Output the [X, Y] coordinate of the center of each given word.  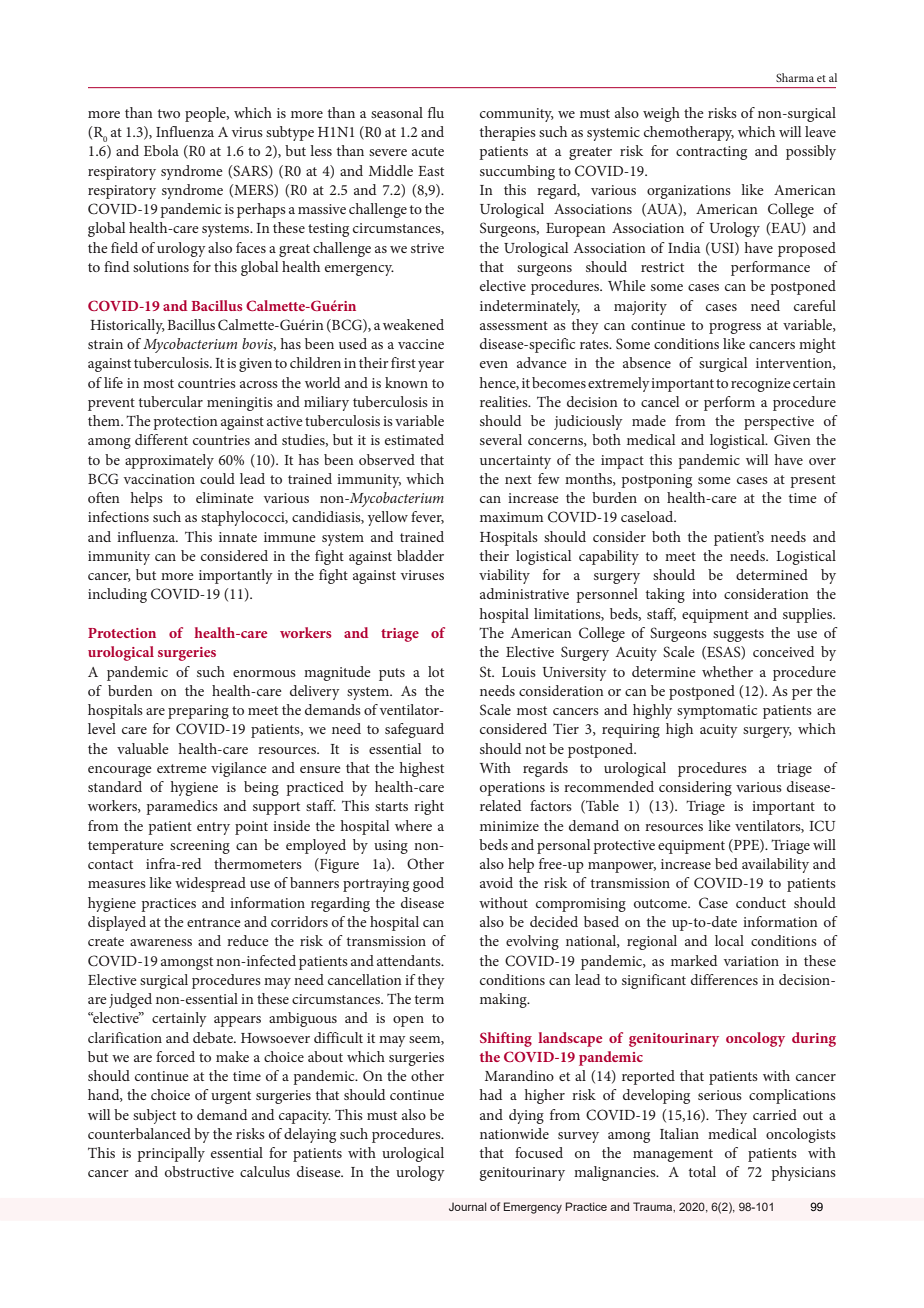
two [169, 113]
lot [436, 671]
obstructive [199, 1171]
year [431, 366]
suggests [738, 635]
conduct [761, 902]
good [428, 884]
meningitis [240, 404]
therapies [508, 133]
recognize [761, 385]
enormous [264, 673]
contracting [711, 153]
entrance [214, 922]
